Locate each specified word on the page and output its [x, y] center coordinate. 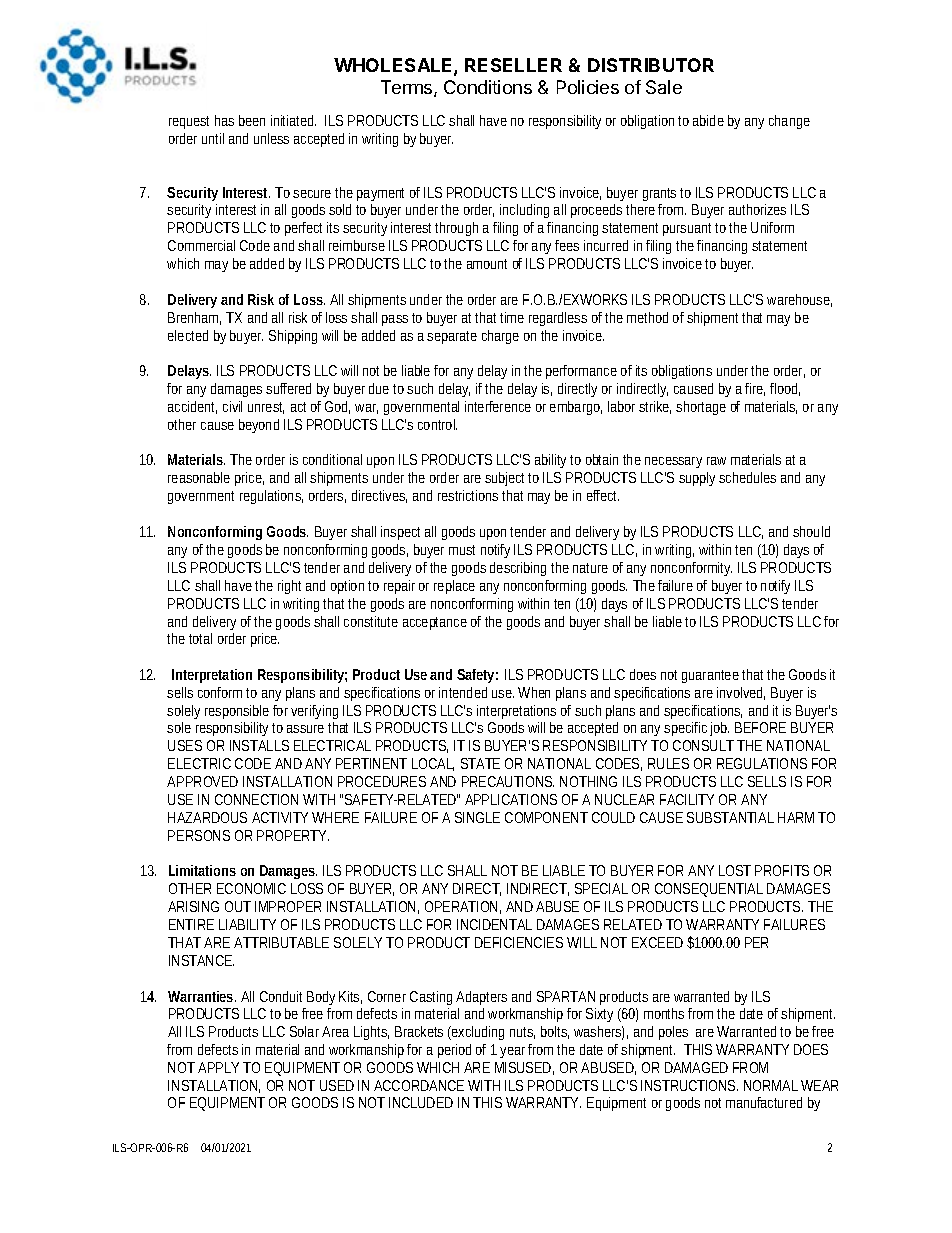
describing [518, 569]
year [514, 1052]
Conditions [488, 87]
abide [708, 120]
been [252, 120]
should [811, 531]
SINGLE [477, 817]
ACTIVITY [280, 817]
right [289, 587]
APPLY [218, 1067]
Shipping [293, 337]
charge [500, 337]
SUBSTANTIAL [730, 817]
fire [755, 389]
